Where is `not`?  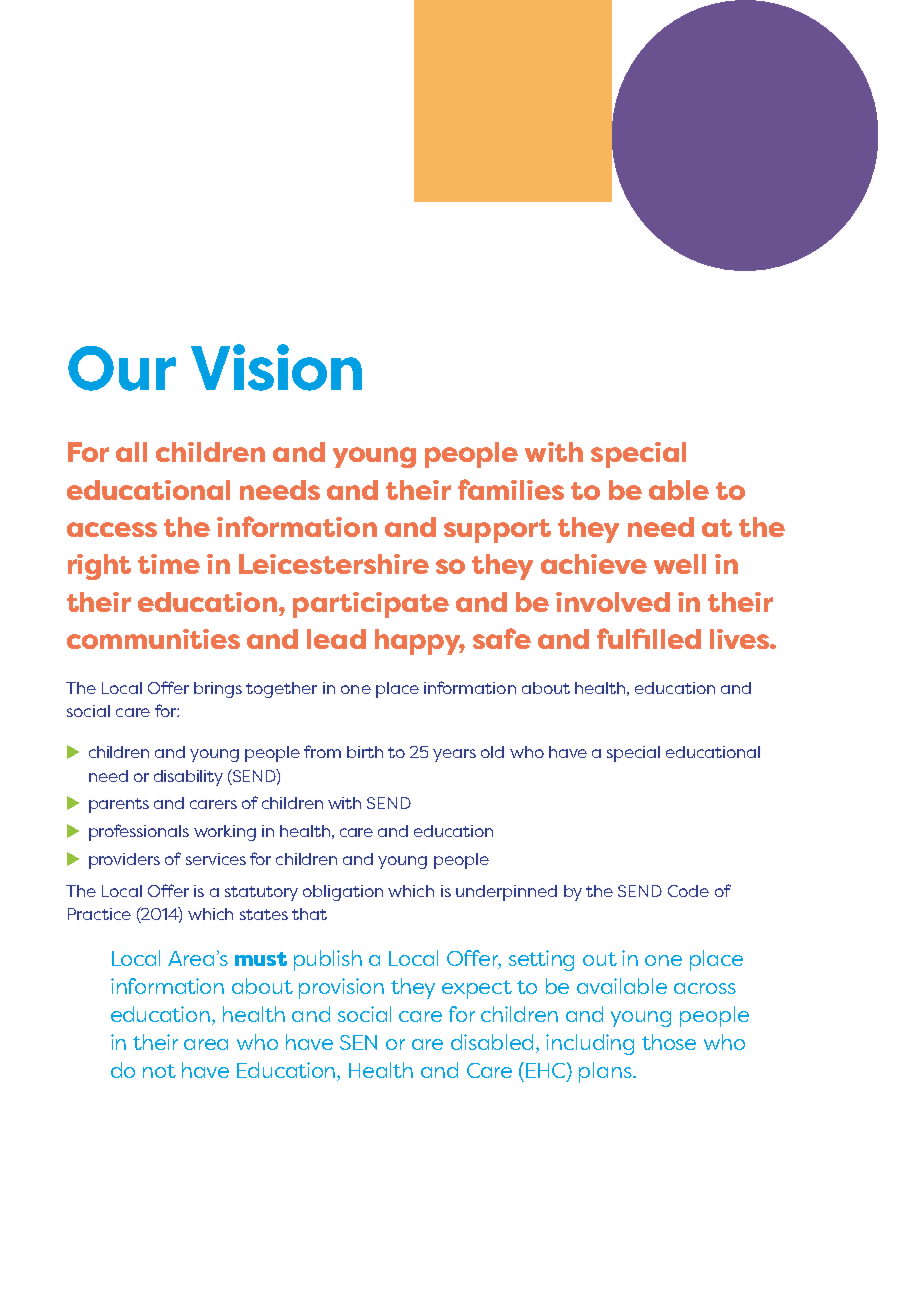 not is located at coordinates (159, 1071).
